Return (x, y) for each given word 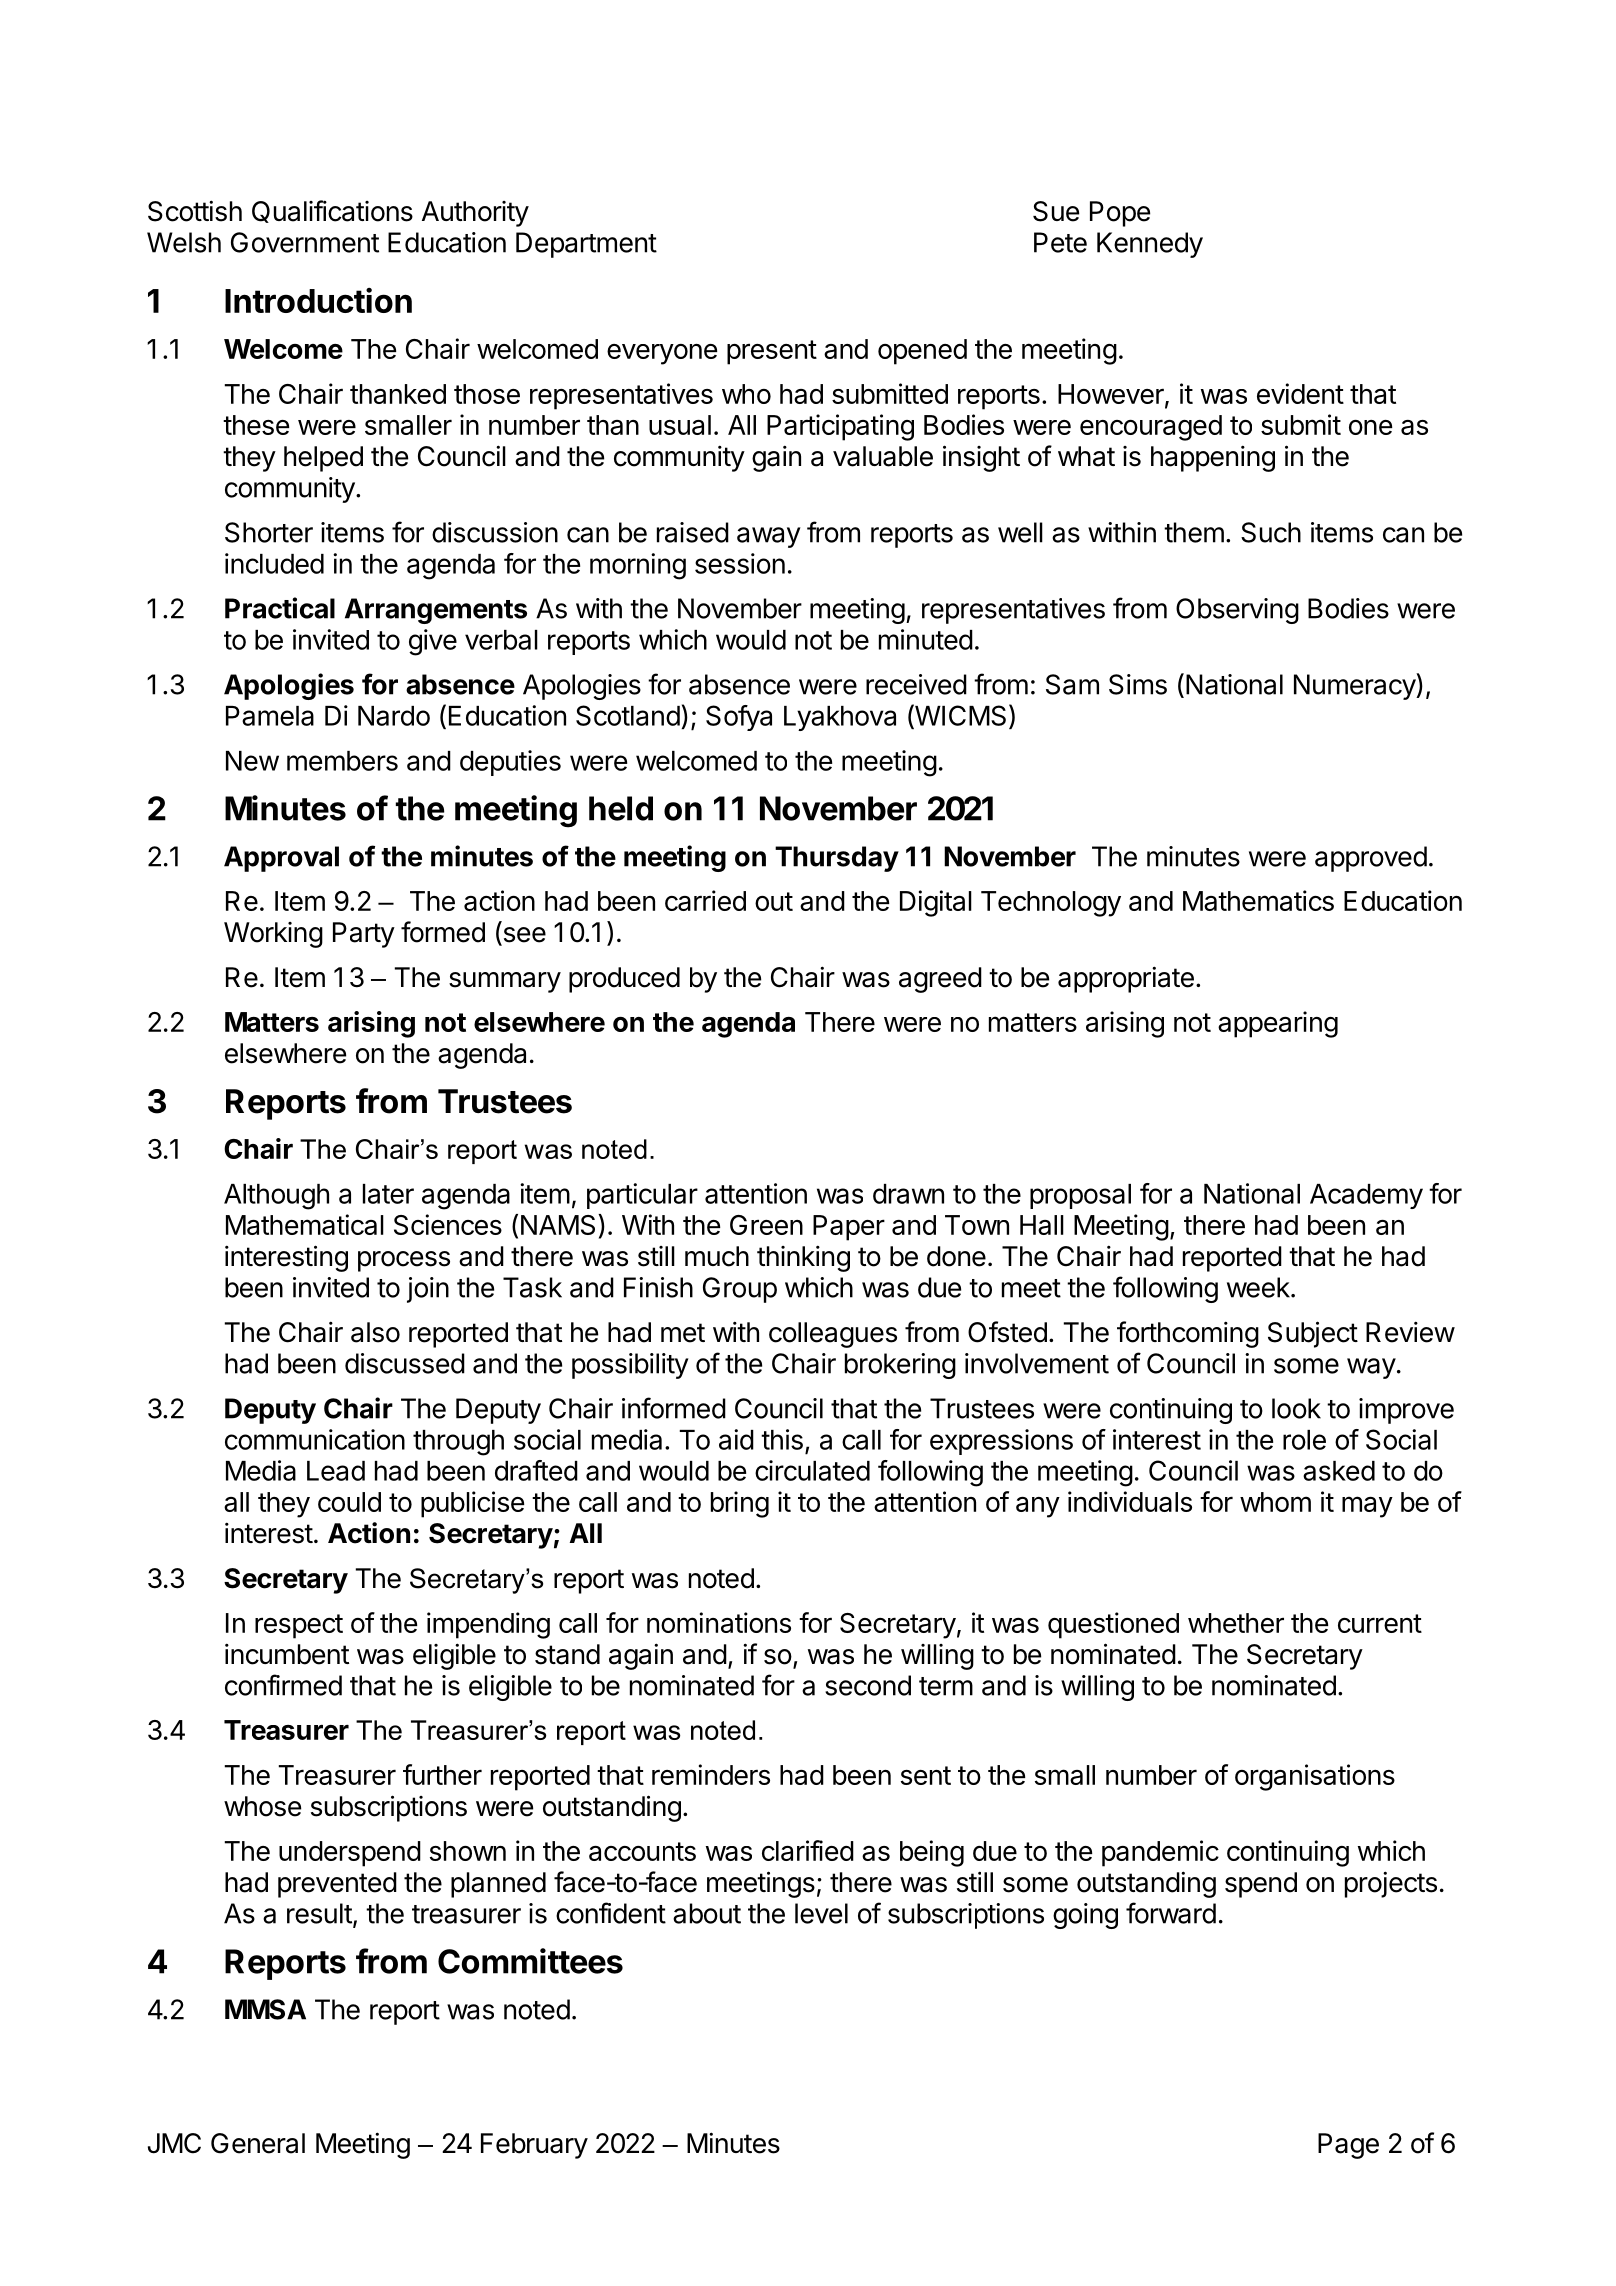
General (258, 2143)
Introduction (318, 300)
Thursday (837, 859)
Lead (336, 1471)
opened (922, 352)
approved (1371, 859)
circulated (812, 1470)
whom (1275, 1502)
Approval (281, 859)
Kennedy (1150, 245)
